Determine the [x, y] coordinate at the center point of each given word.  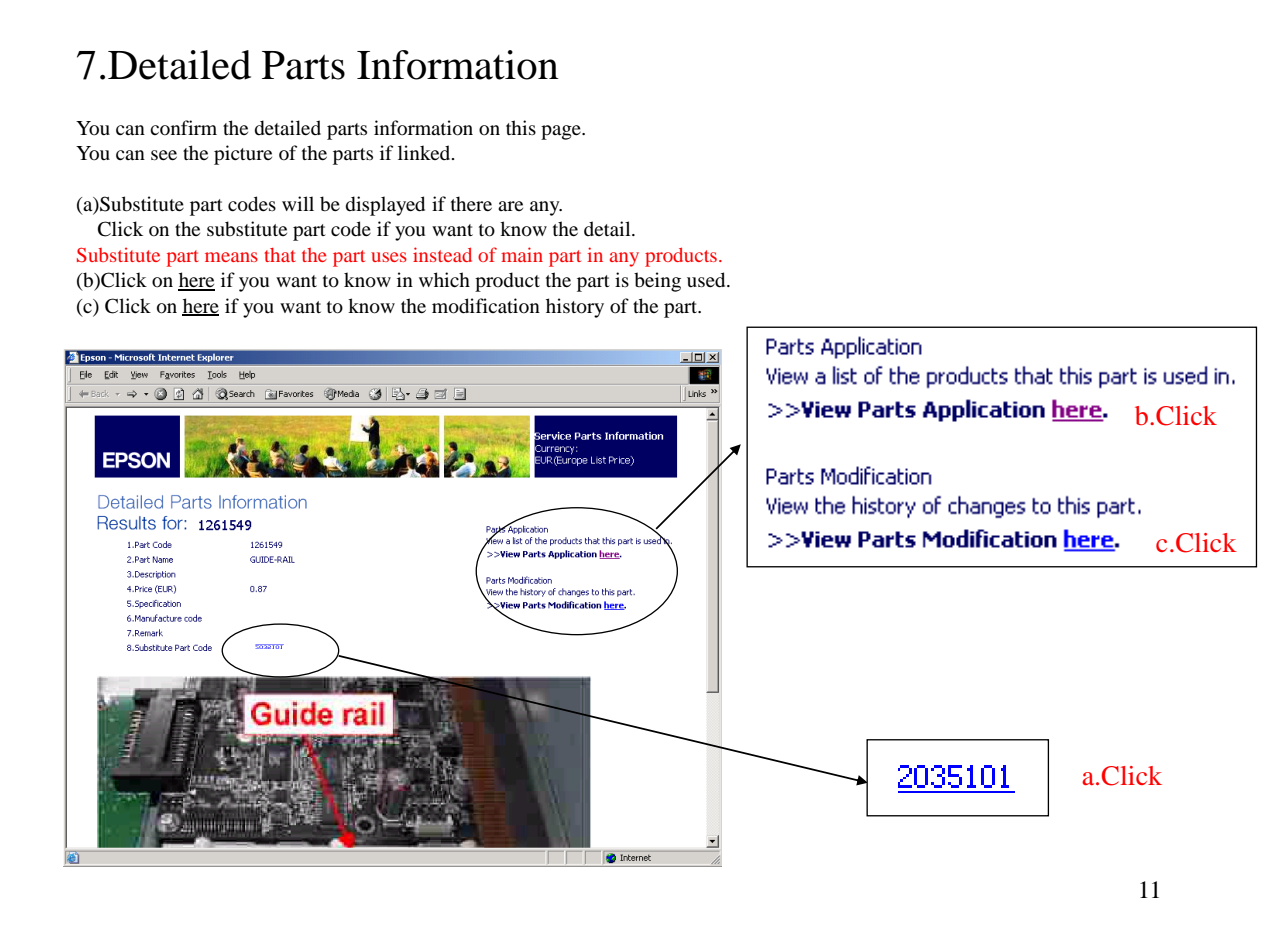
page [562, 132]
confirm [183, 128]
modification [486, 306]
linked [425, 152]
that [280, 255]
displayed [385, 206]
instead [442, 254]
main [522, 254]
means [231, 257]
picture [243, 155]
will [298, 203]
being [657, 282]
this [521, 127]
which [444, 279]
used [707, 280]
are [510, 206]
